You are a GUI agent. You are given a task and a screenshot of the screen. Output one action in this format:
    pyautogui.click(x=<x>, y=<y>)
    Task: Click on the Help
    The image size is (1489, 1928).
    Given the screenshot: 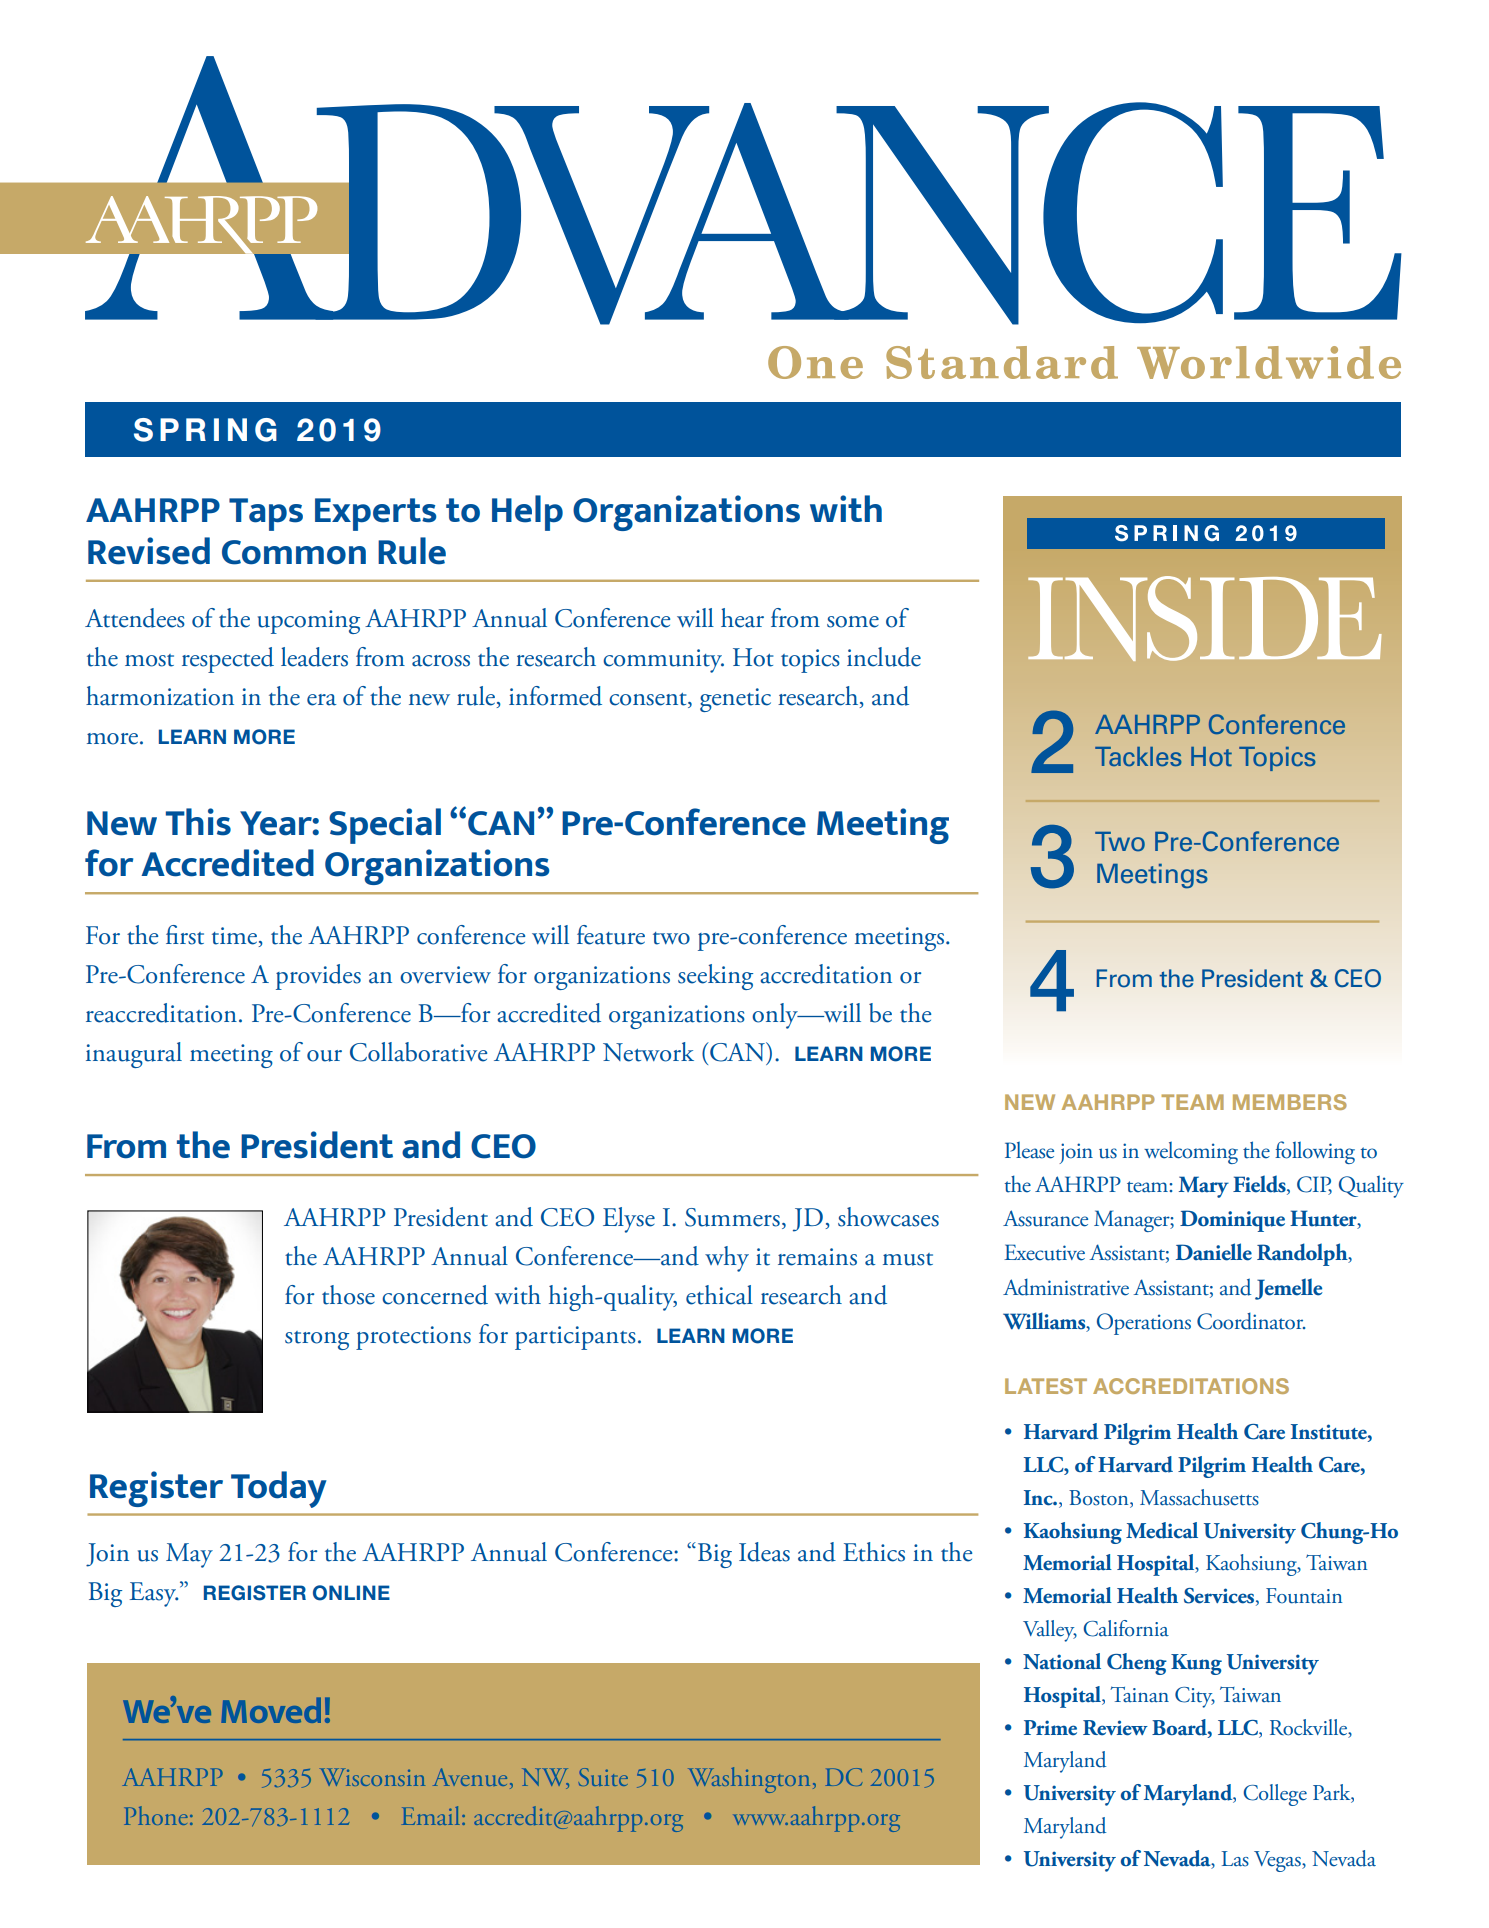 What is the action you would take?
    pyautogui.click(x=527, y=513)
